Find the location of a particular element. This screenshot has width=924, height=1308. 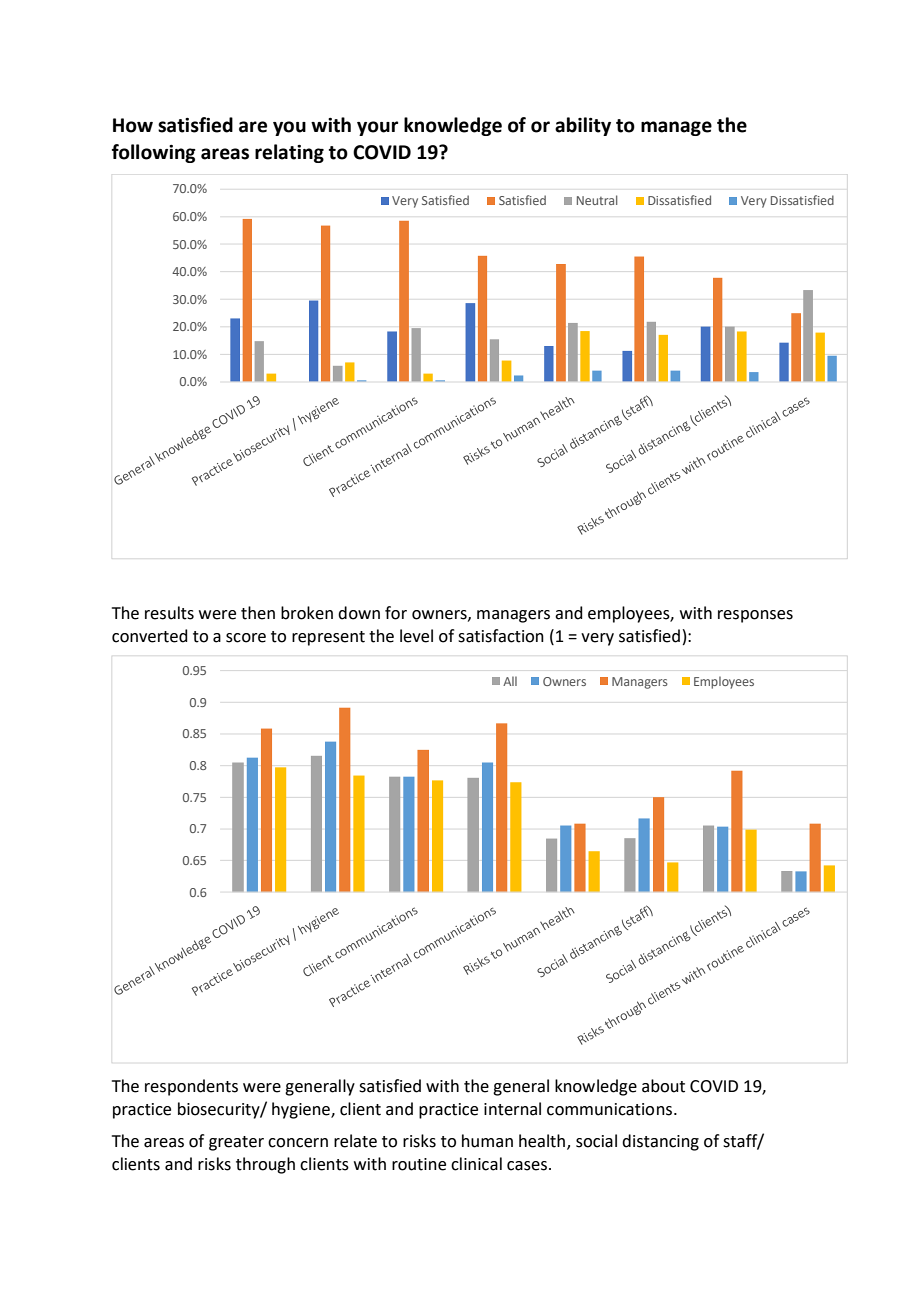

internal is located at coordinates (512, 1109).
